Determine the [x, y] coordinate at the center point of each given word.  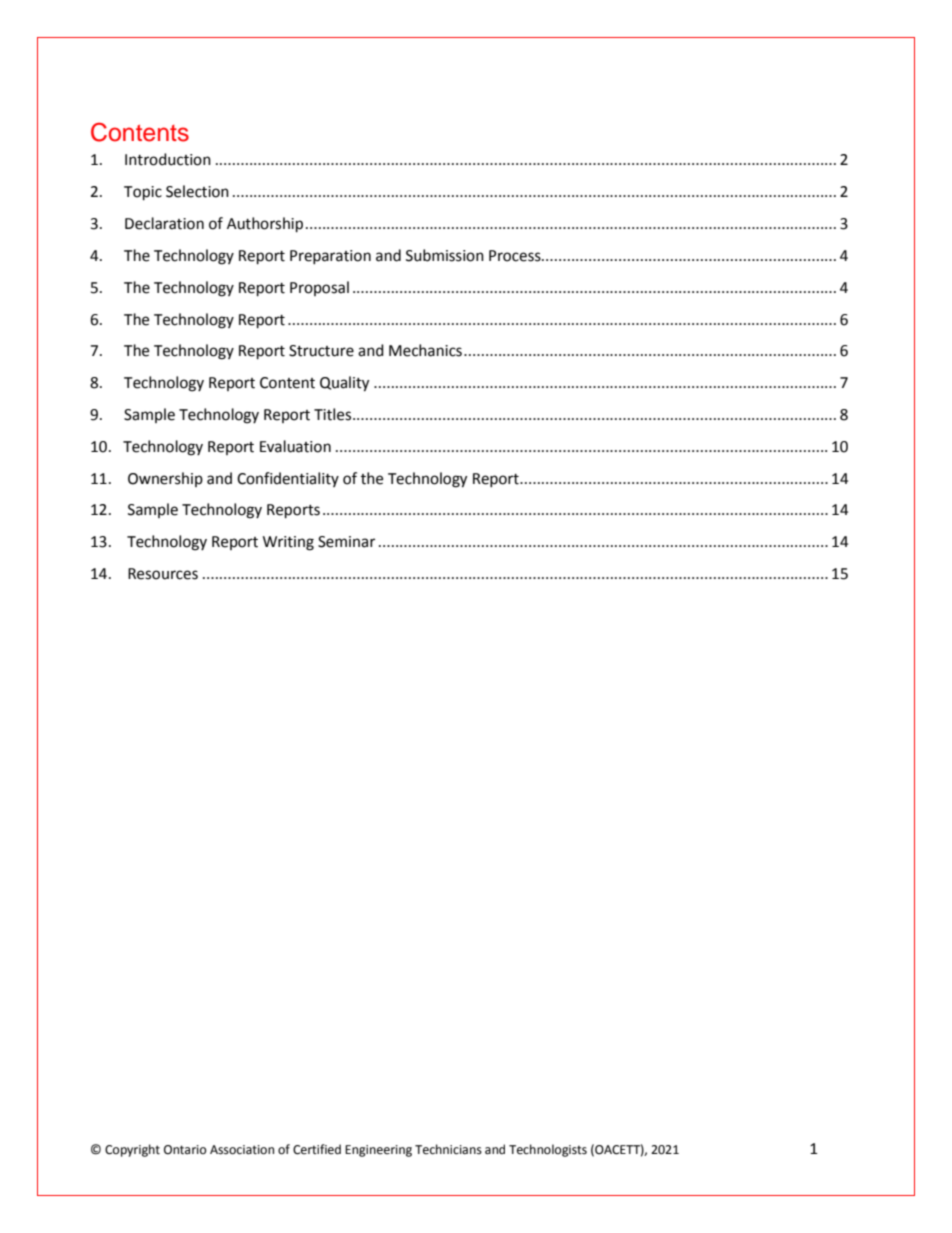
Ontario [185, 1150]
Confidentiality [288, 479]
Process [516, 256]
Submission [445, 255]
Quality [344, 384]
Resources [163, 574]
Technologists [548, 1150]
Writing [288, 543]
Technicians [448, 1149]
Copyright [132, 1150]
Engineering [378, 1151]
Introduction [168, 159]
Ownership [165, 479]
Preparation [330, 257]
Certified [317, 1149]
